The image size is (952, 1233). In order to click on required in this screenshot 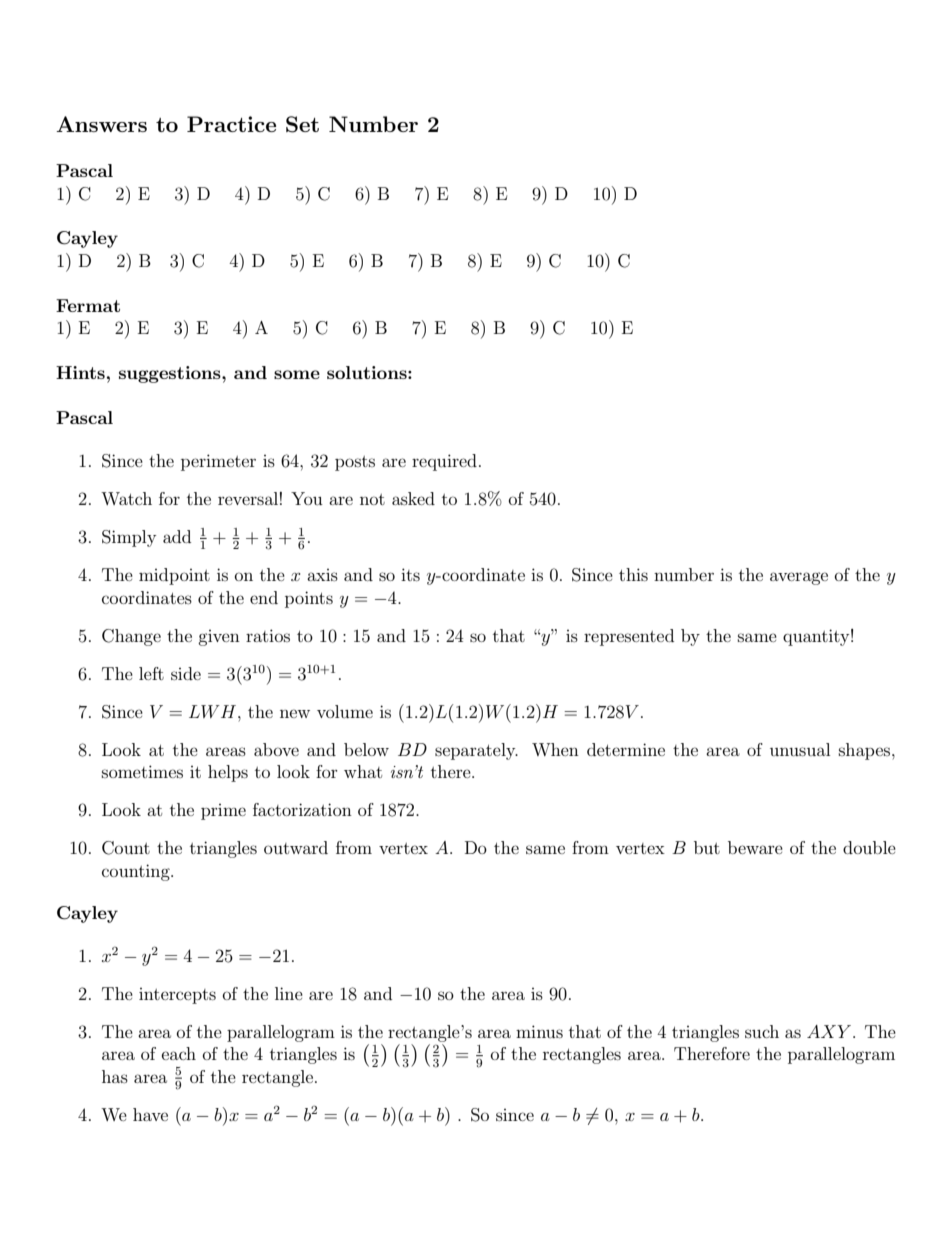, I will do `click(444, 462)`.
